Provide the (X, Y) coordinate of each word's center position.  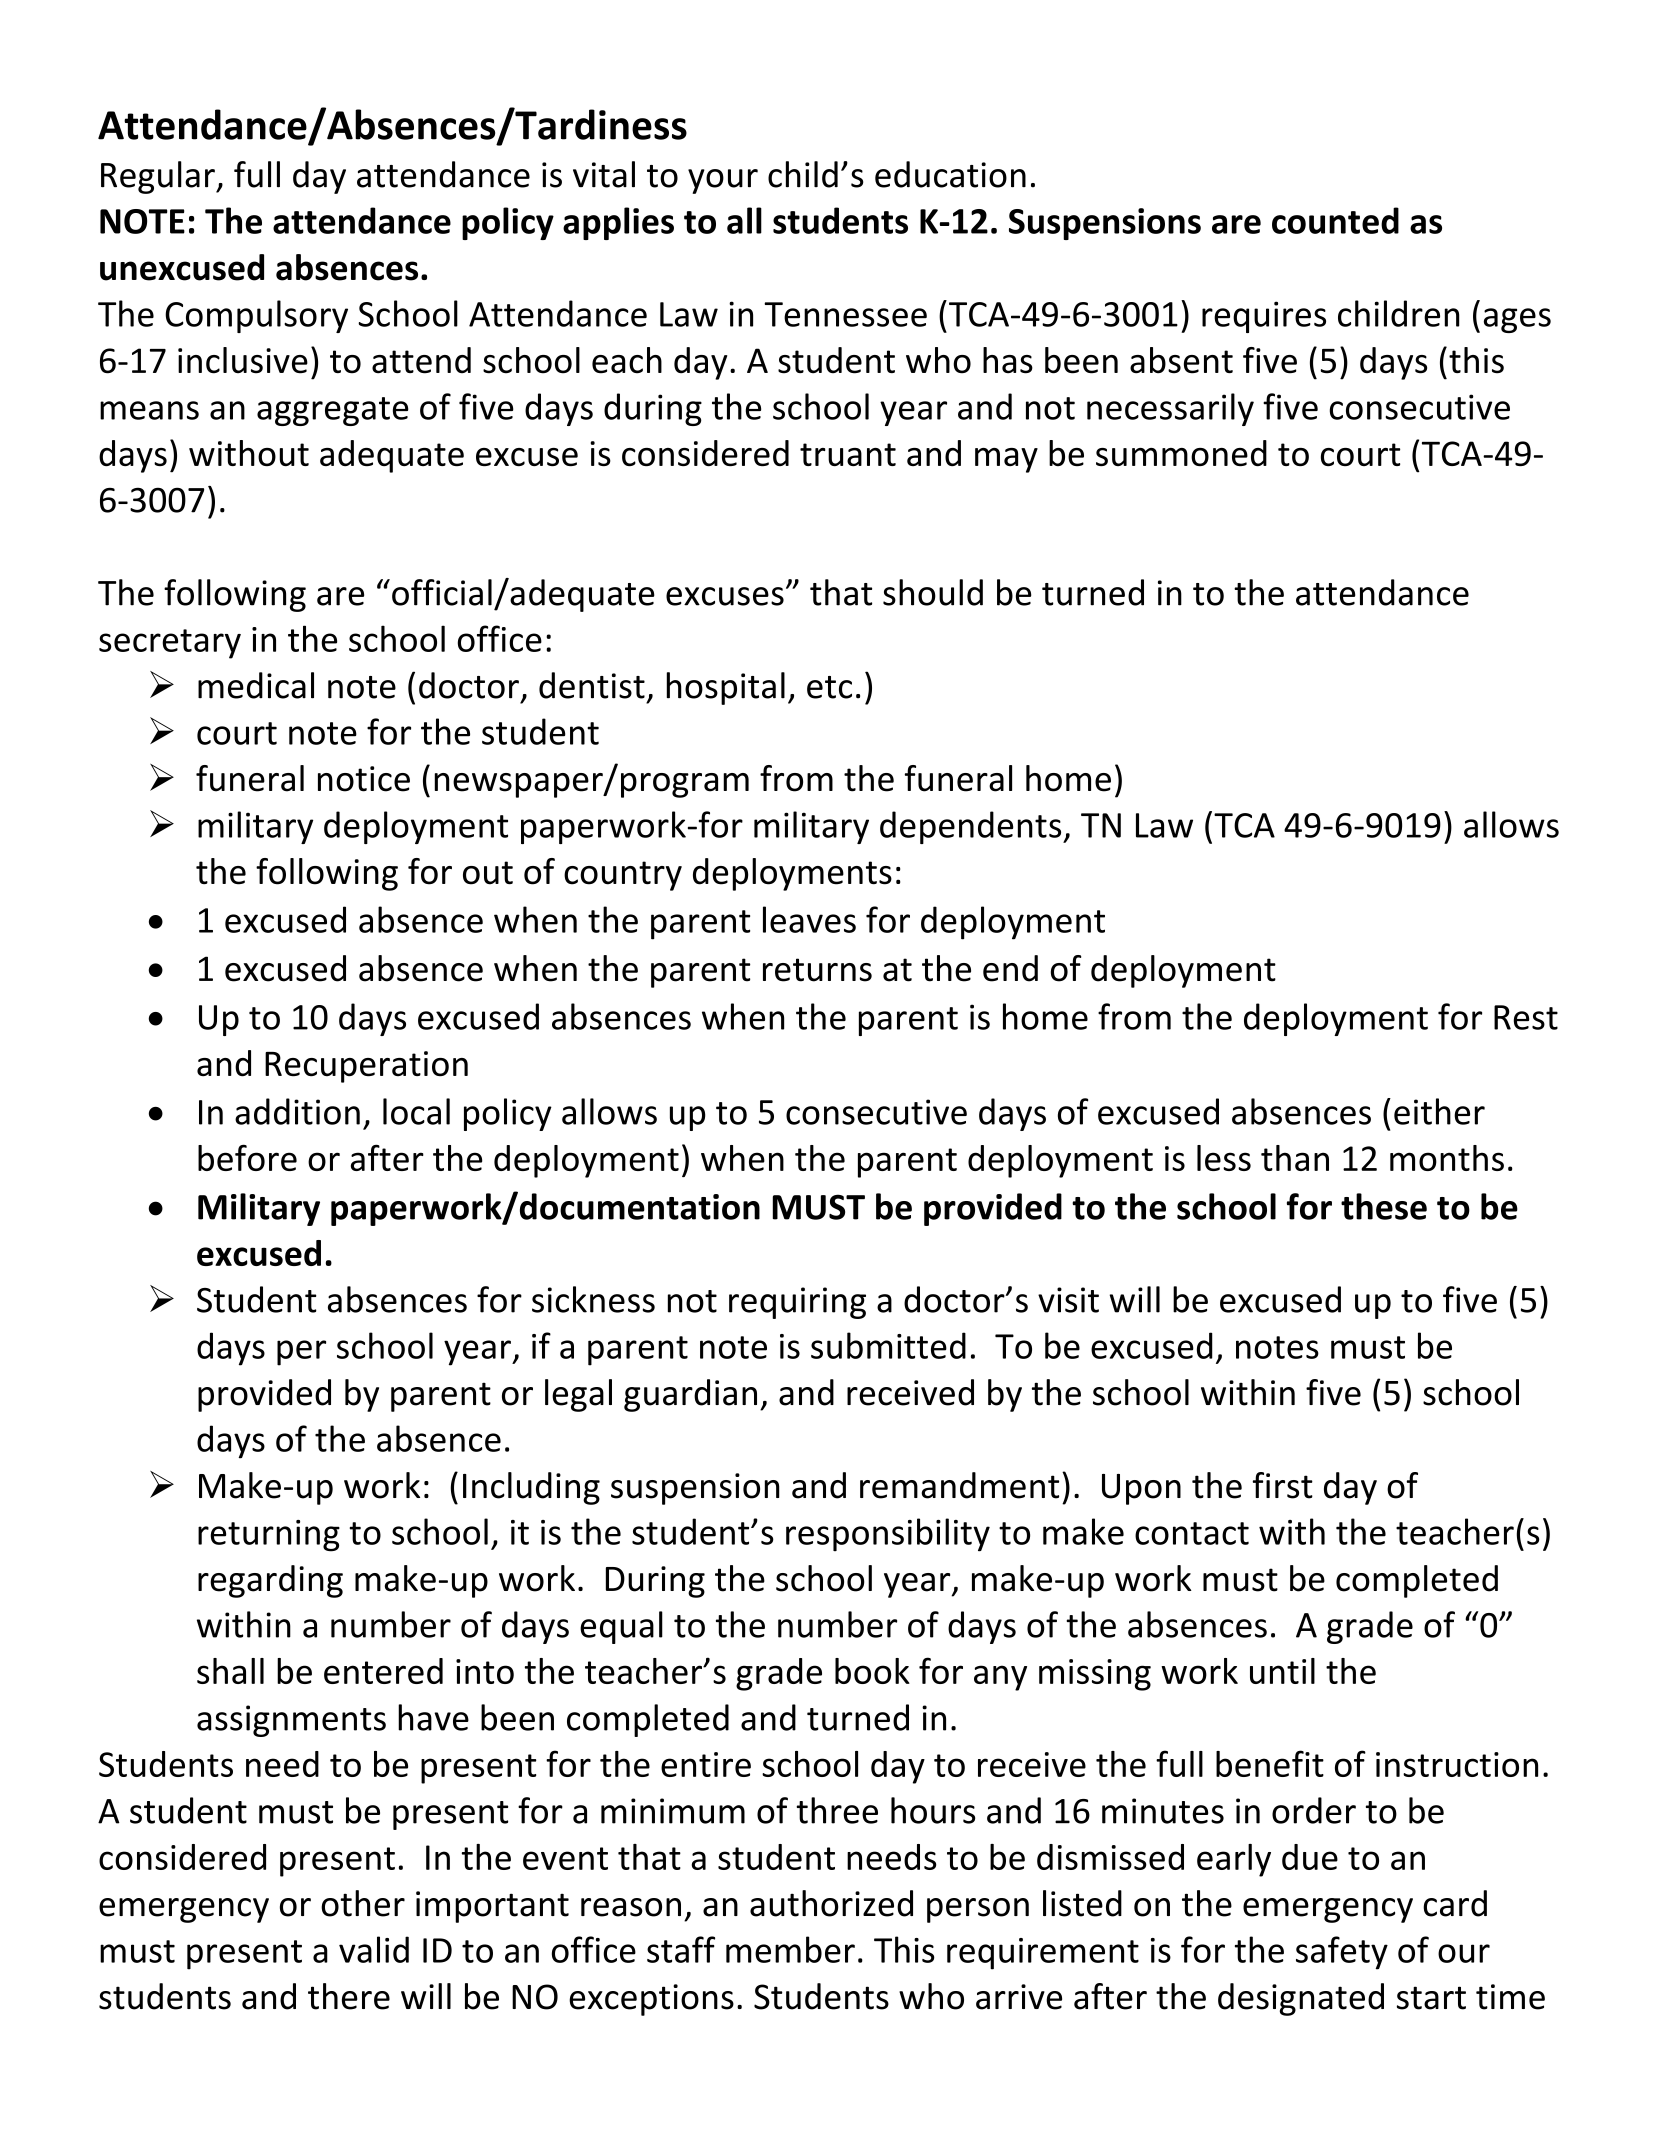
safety (1342, 1953)
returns (817, 970)
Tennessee (845, 314)
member (790, 1949)
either (1439, 1111)
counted (1335, 220)
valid (374, 1949)
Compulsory (256, 316)
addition (297, 1111)
